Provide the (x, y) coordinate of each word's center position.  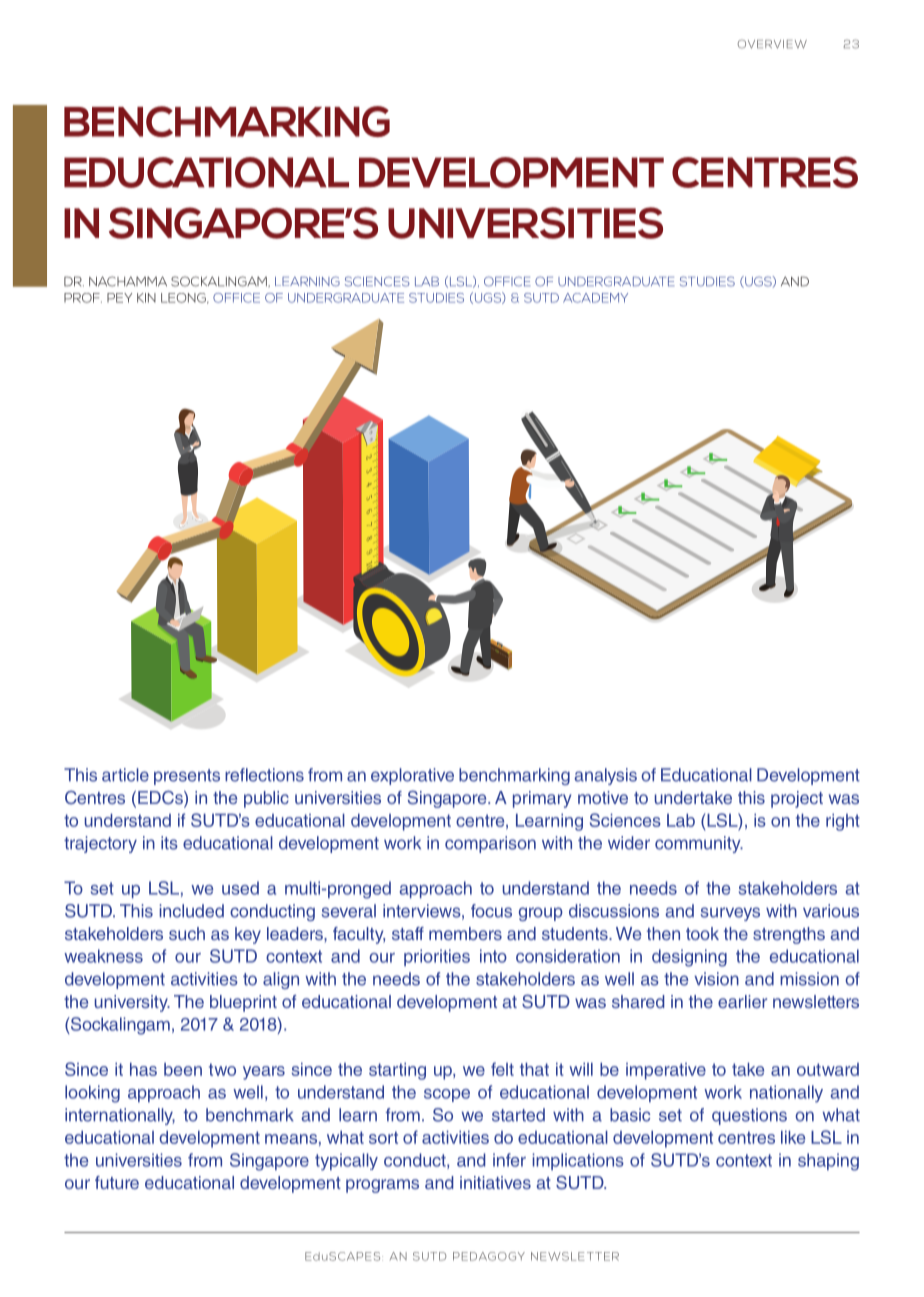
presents (187, 777)
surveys (730, 914)
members (465, 933)
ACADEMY (595, 298)
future (117, 1182)
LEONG (184, 298)
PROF (83, 298)
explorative (412, 776)
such (187, 933)
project (797, 799)
